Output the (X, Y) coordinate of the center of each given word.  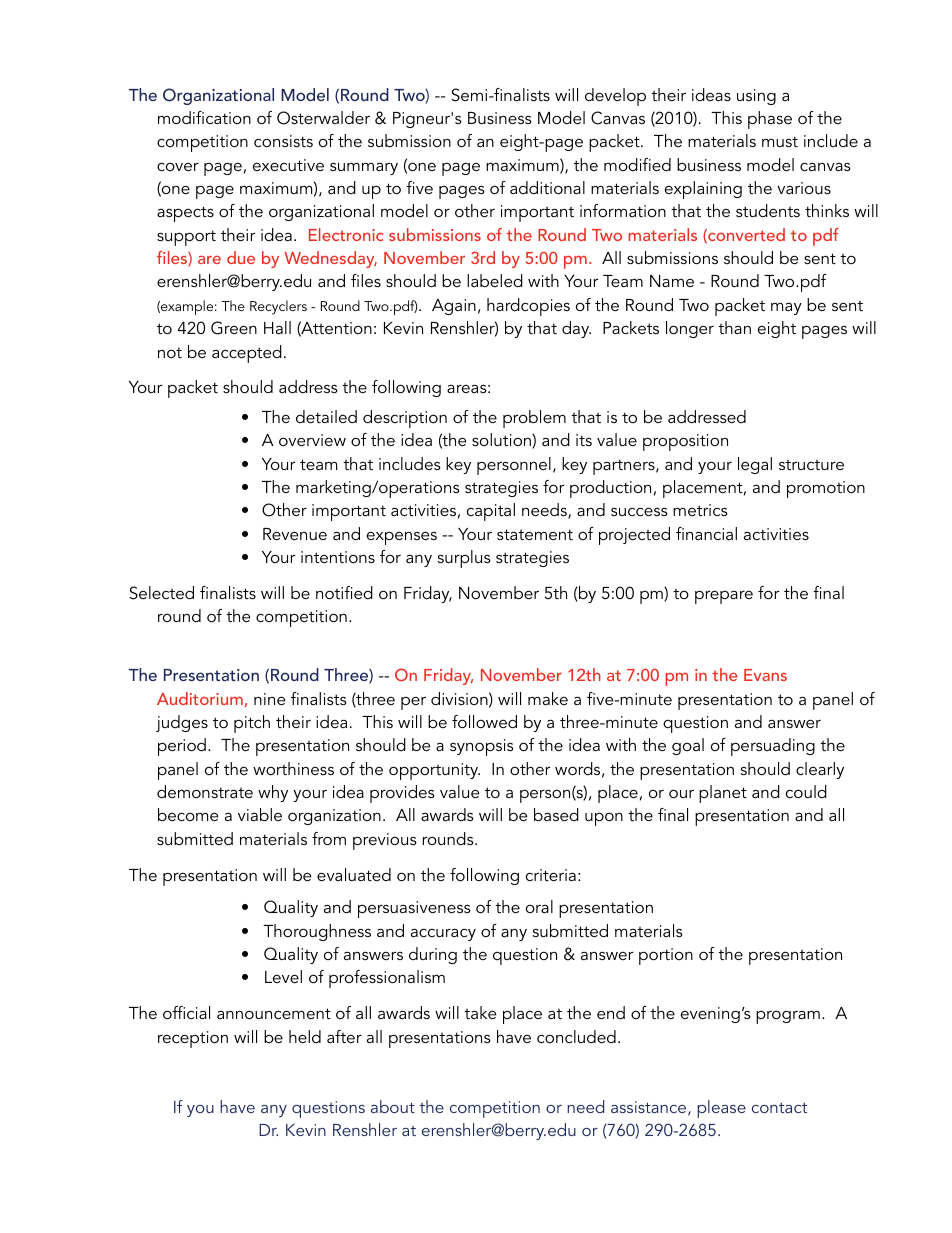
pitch (252, 724)
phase (770, 120)
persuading (773, 747)
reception (193, 1039)
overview (312, 440)
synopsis (482, 747)
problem (534, 419)
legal (755, 465)
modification (204, 117)
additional (547, 187)
